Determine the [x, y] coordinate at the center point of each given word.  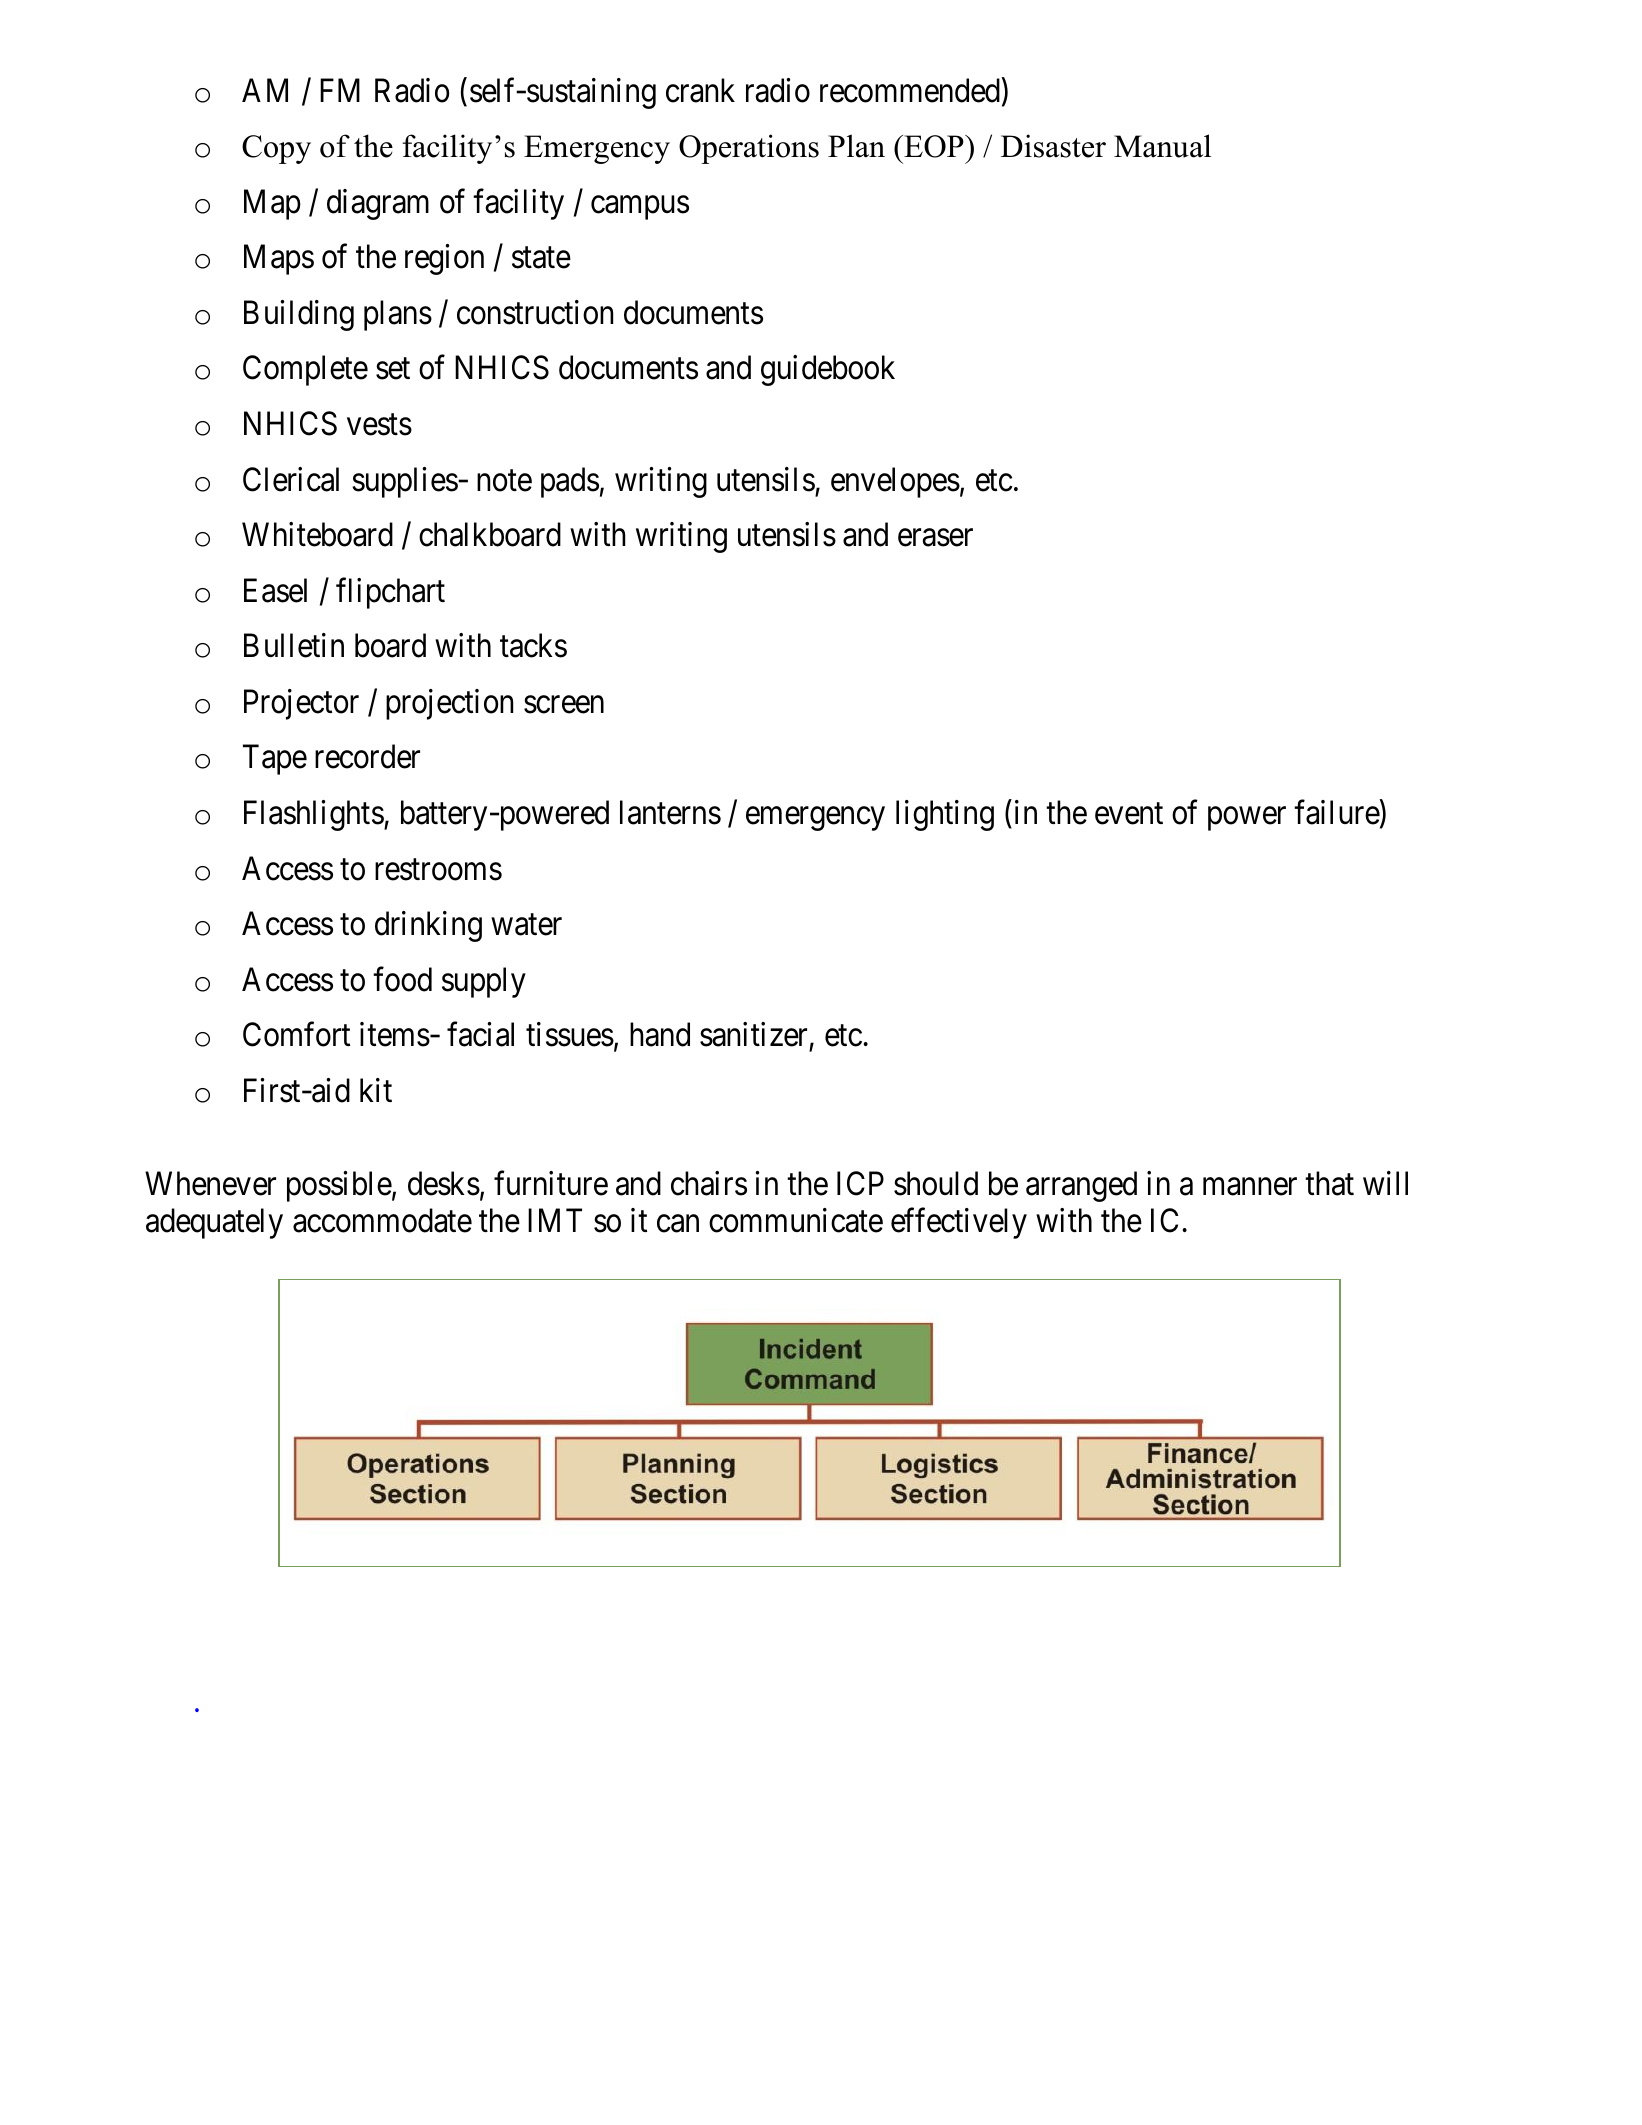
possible [339, 1186]
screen [564, 705]
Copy [276, 149]
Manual [1162, 146]
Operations [749, 149]
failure [1337, 812]
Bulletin [294, 645]
